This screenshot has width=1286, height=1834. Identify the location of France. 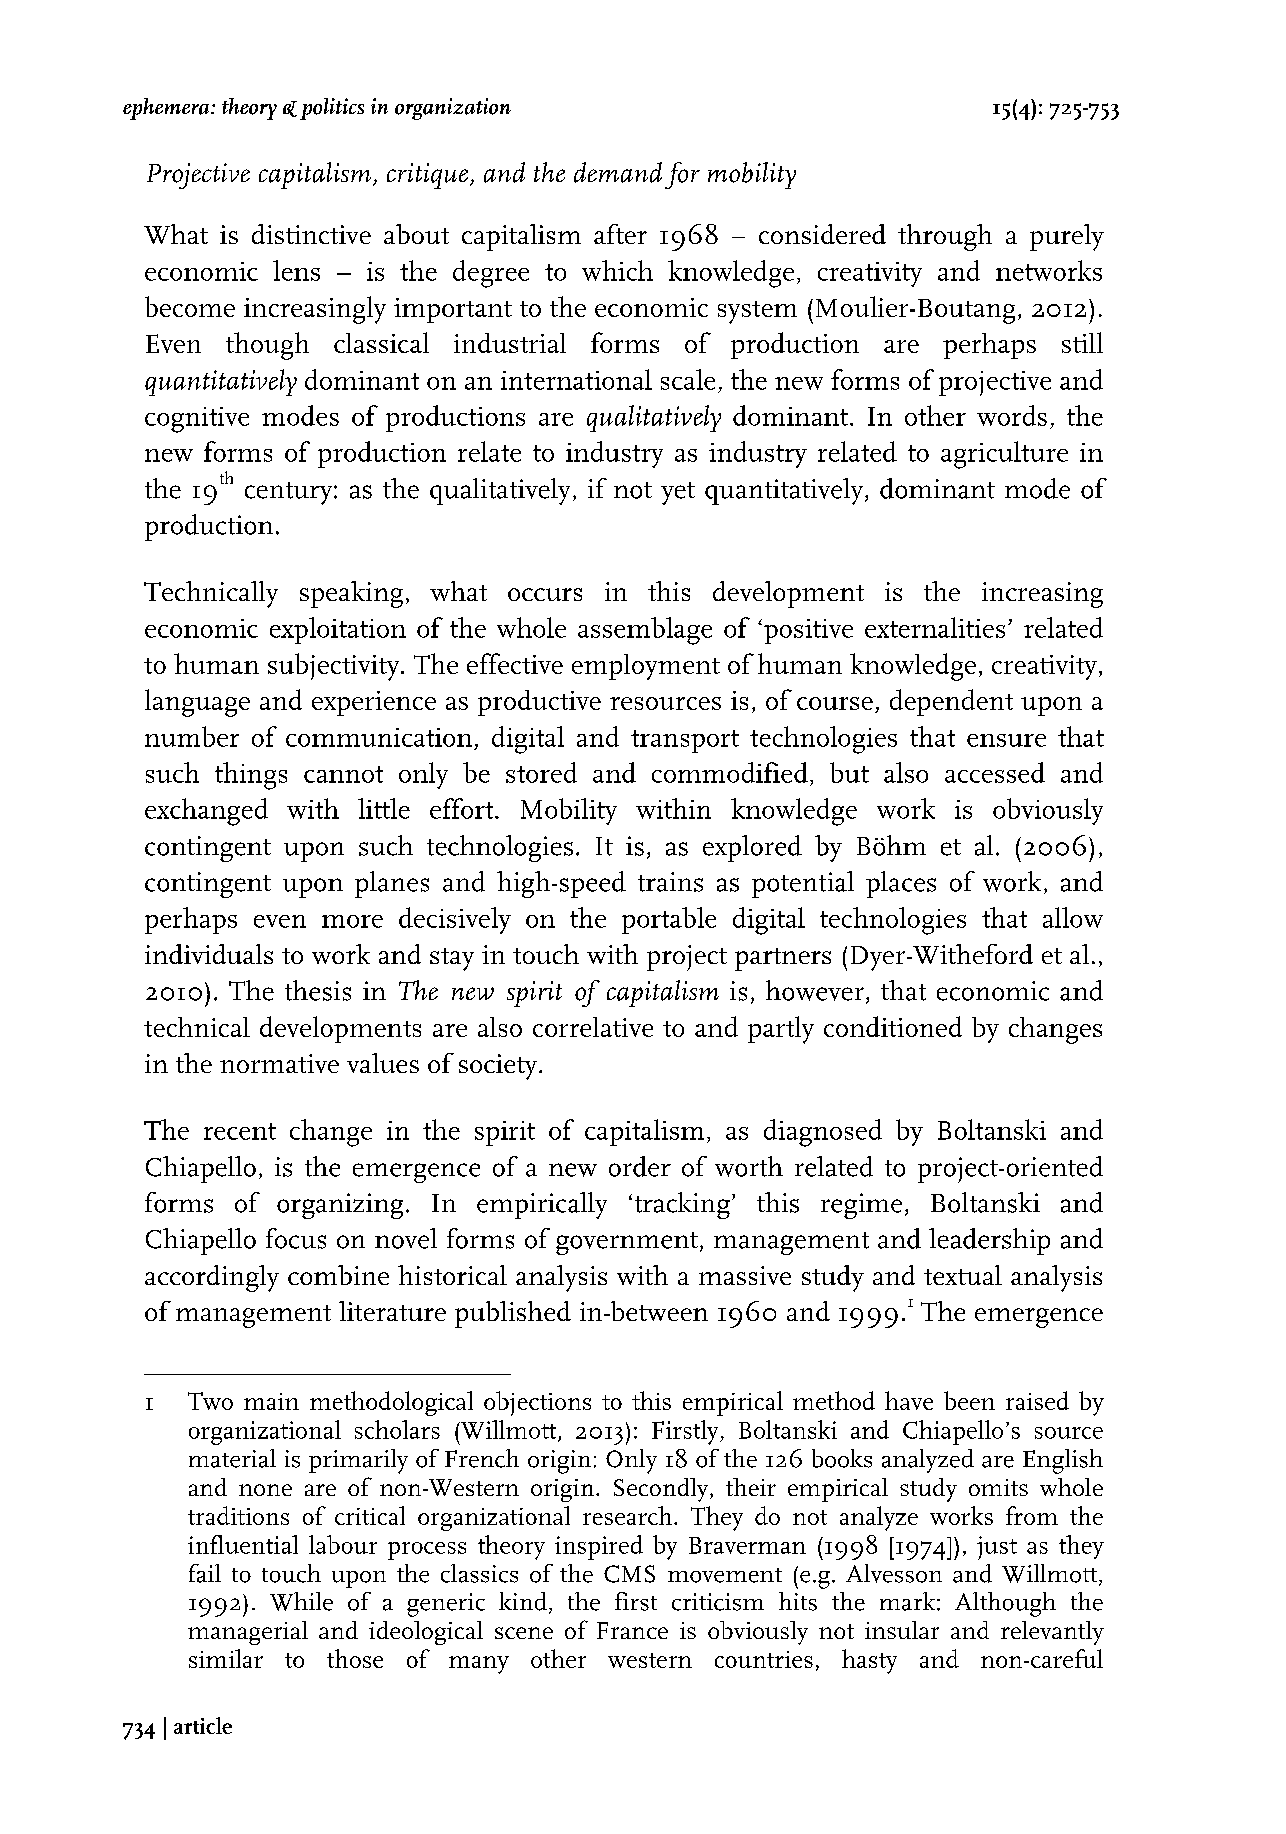
(632, 1630).
